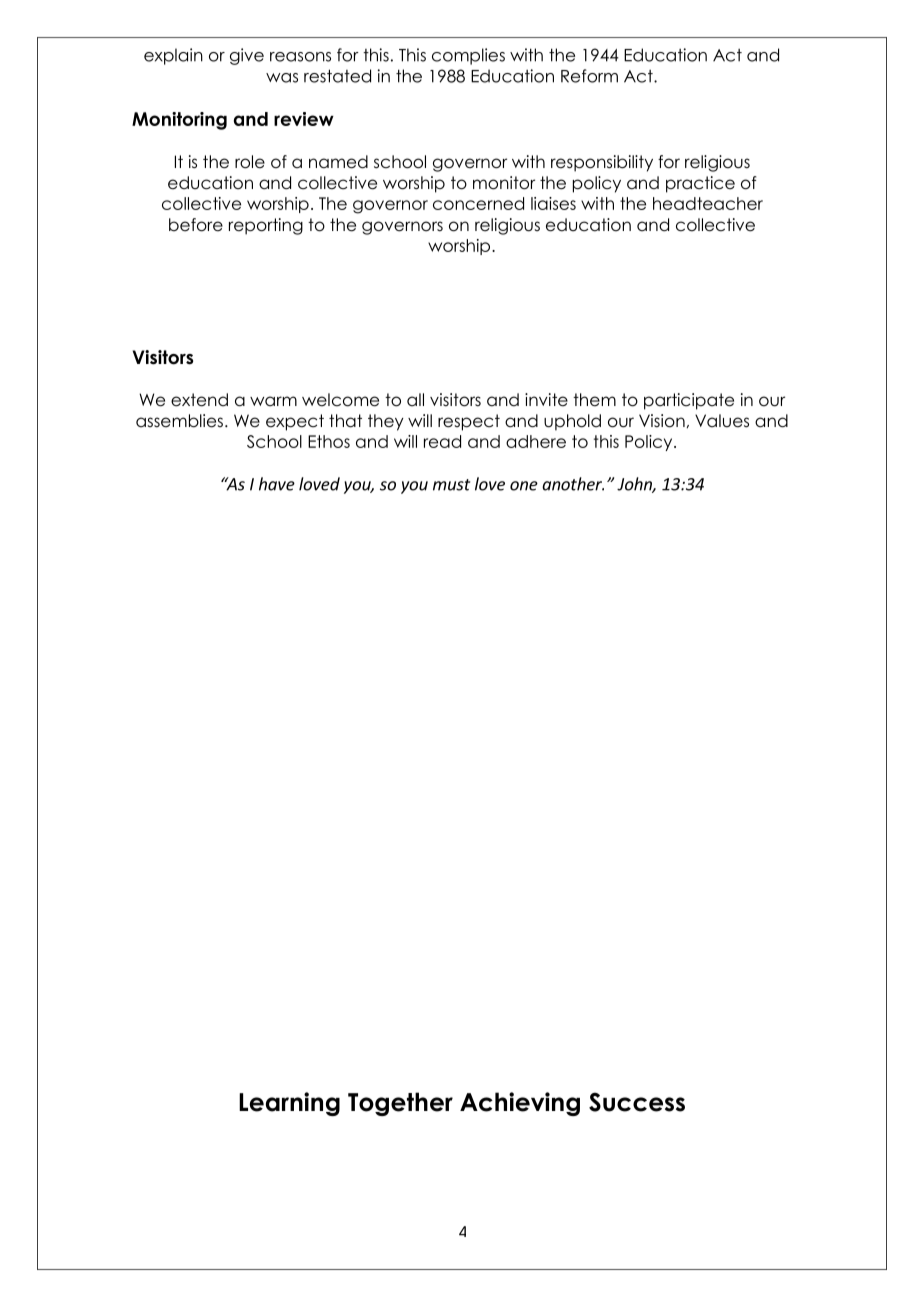 The image size is (924, 1307). Describe the element at coordinates (451, 485) in the image. I see `must` at that location.
